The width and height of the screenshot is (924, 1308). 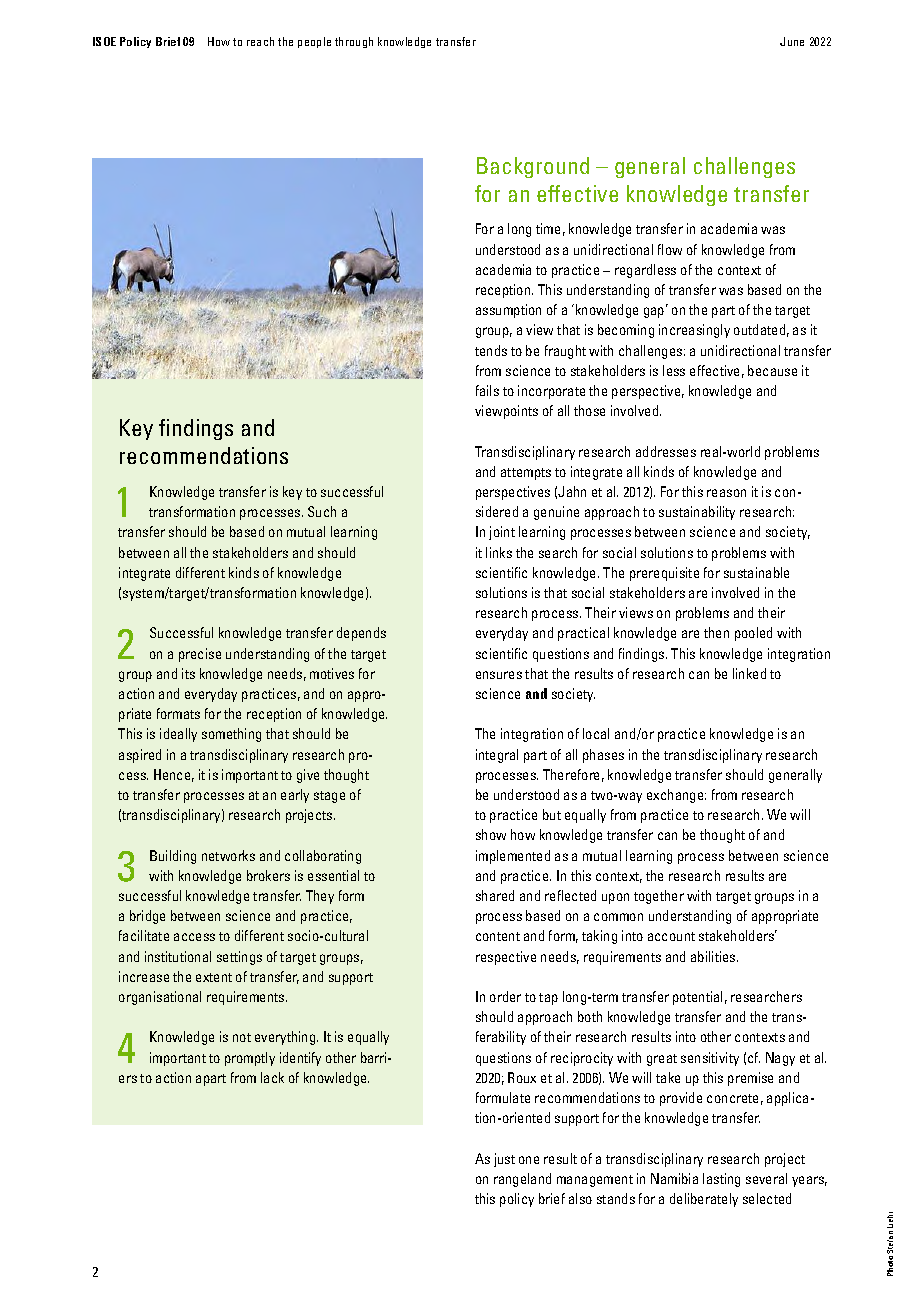 I want to click on lack, so click(x=272, y=1077).
